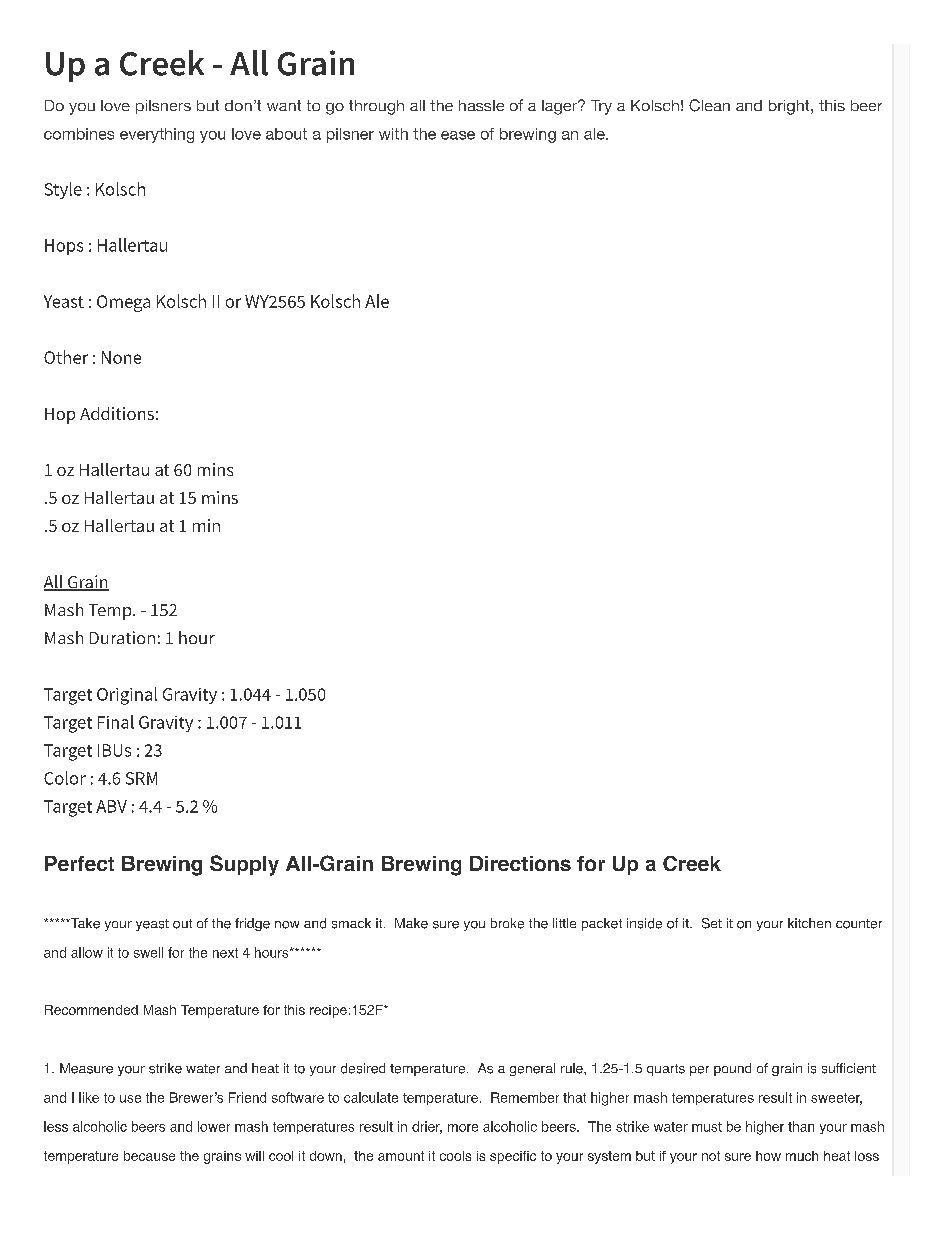 The width and height of the image is (952, 1233). Describe the element at coordinates (458, 135) in the image. I see `ease` at that location.
